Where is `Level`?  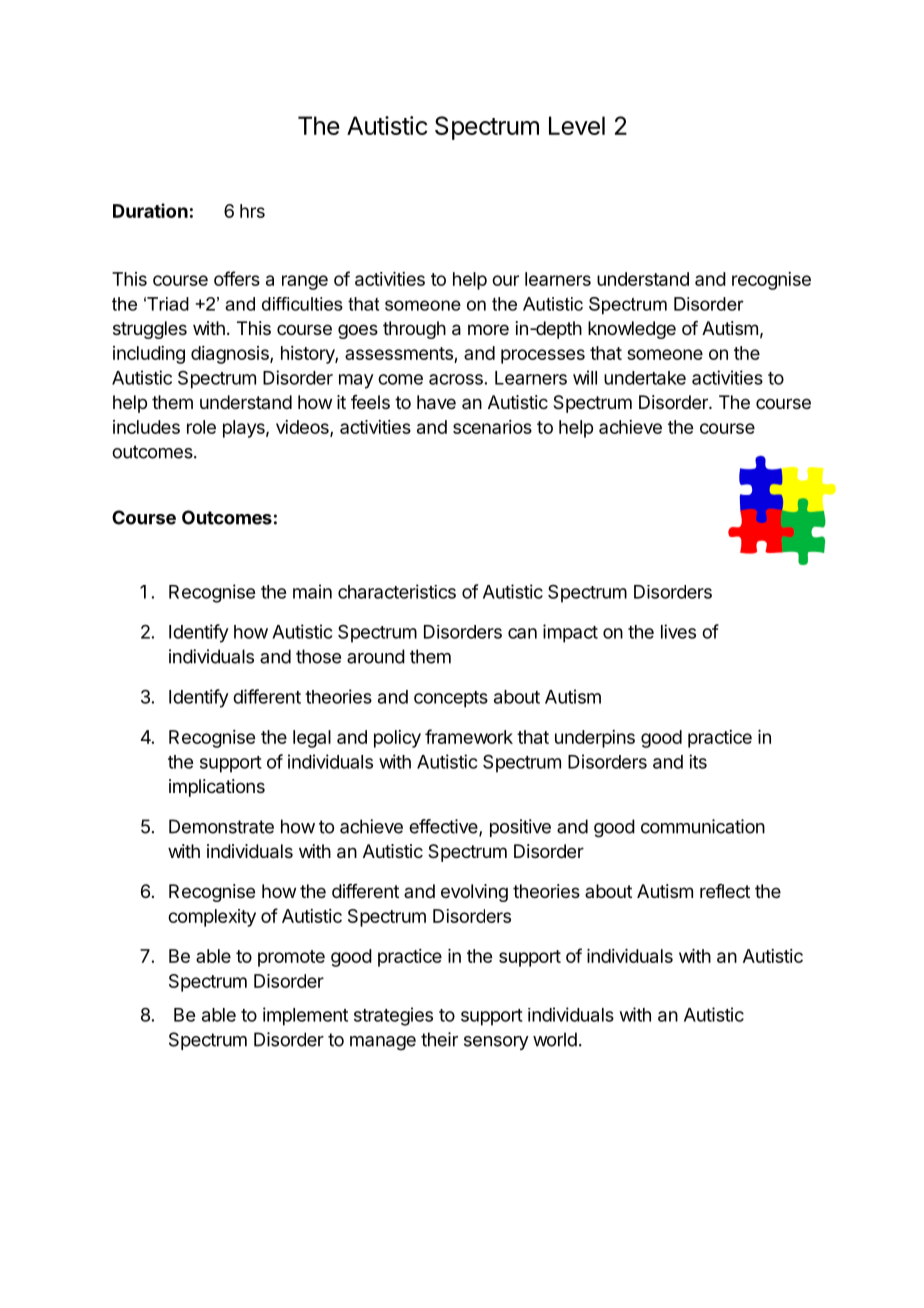
Level is located at coordinates (577, 125).
